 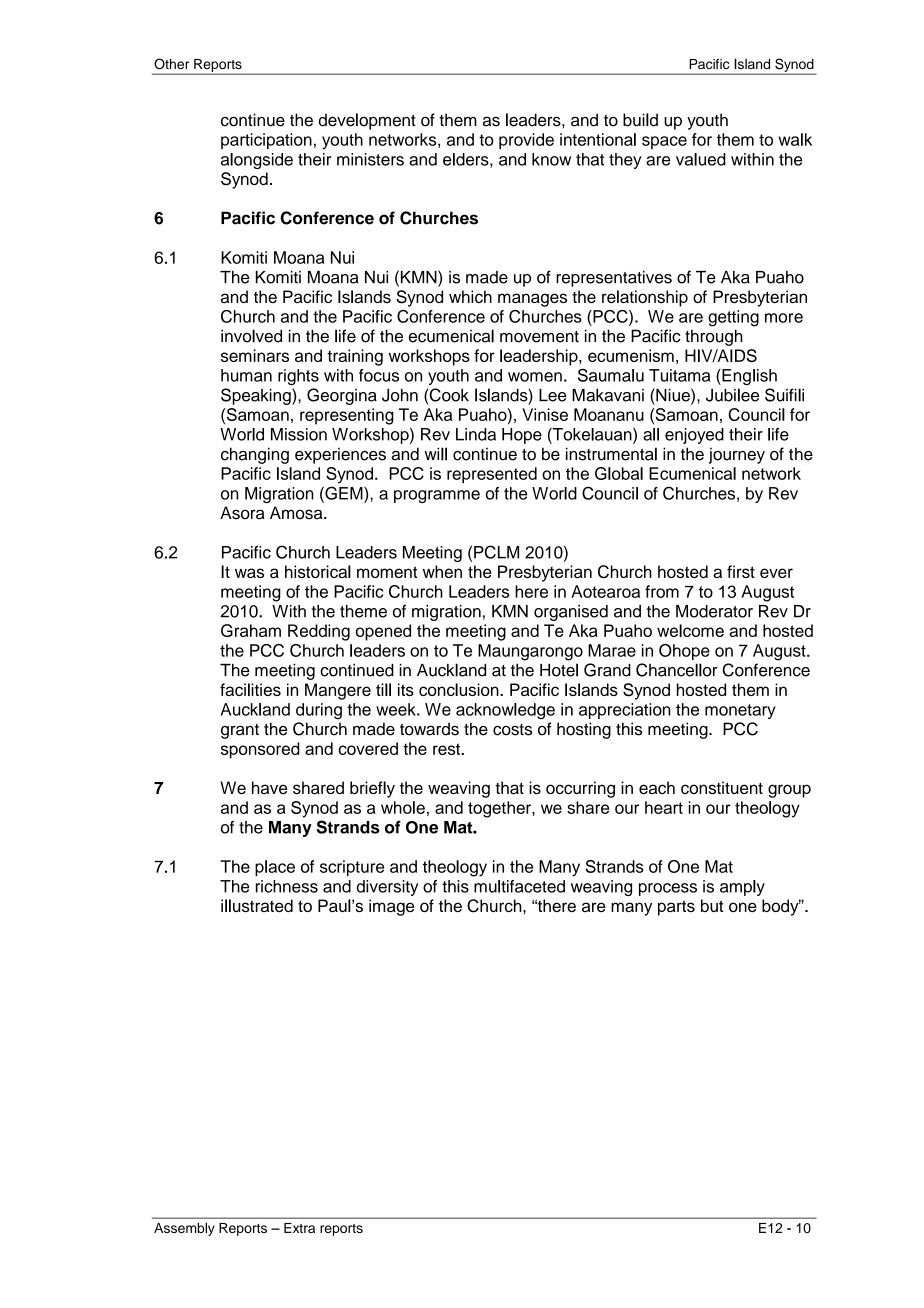 I want to click on participation, so click(x=266, y=141).
